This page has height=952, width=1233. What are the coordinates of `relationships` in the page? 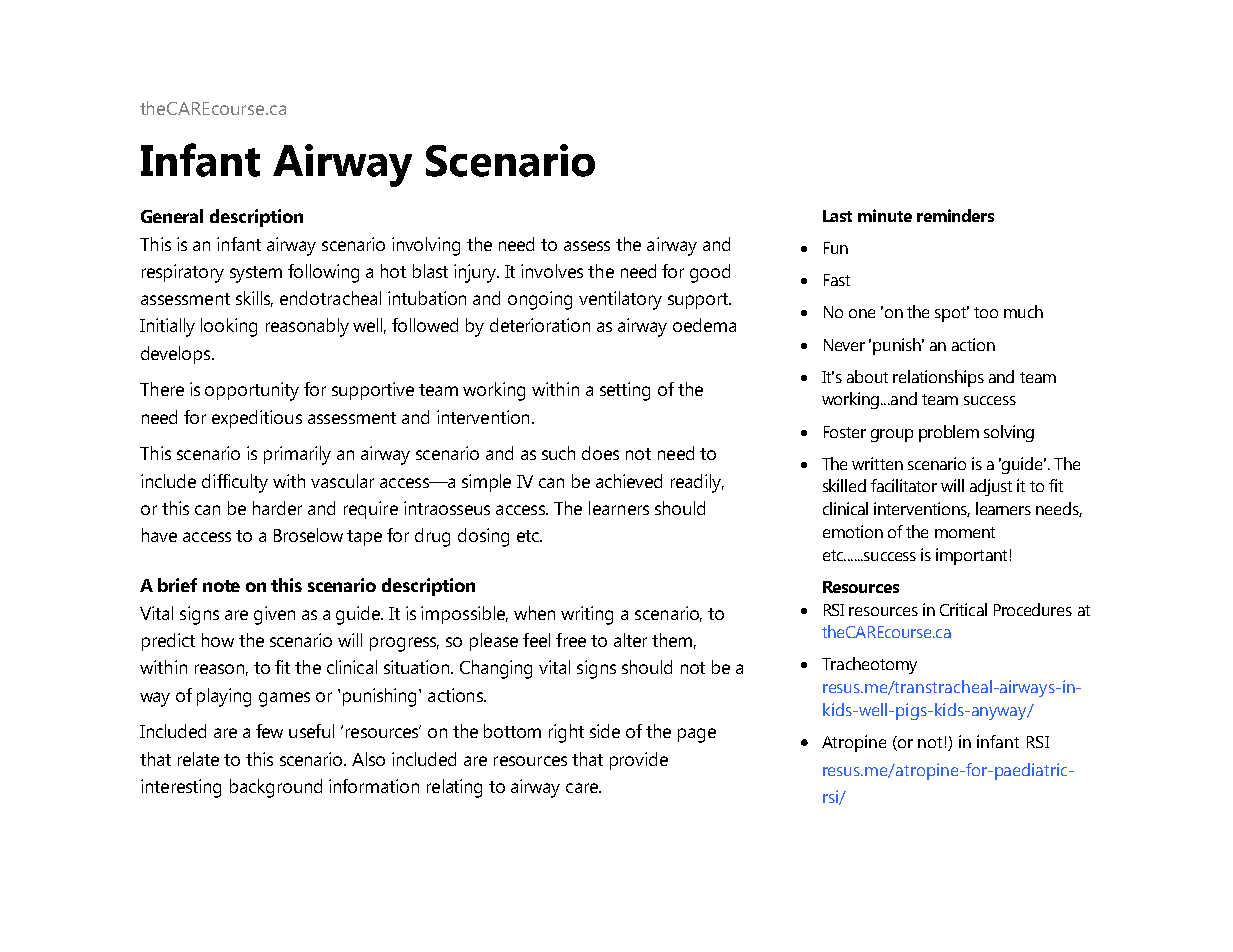 It's located at (938, 378).
